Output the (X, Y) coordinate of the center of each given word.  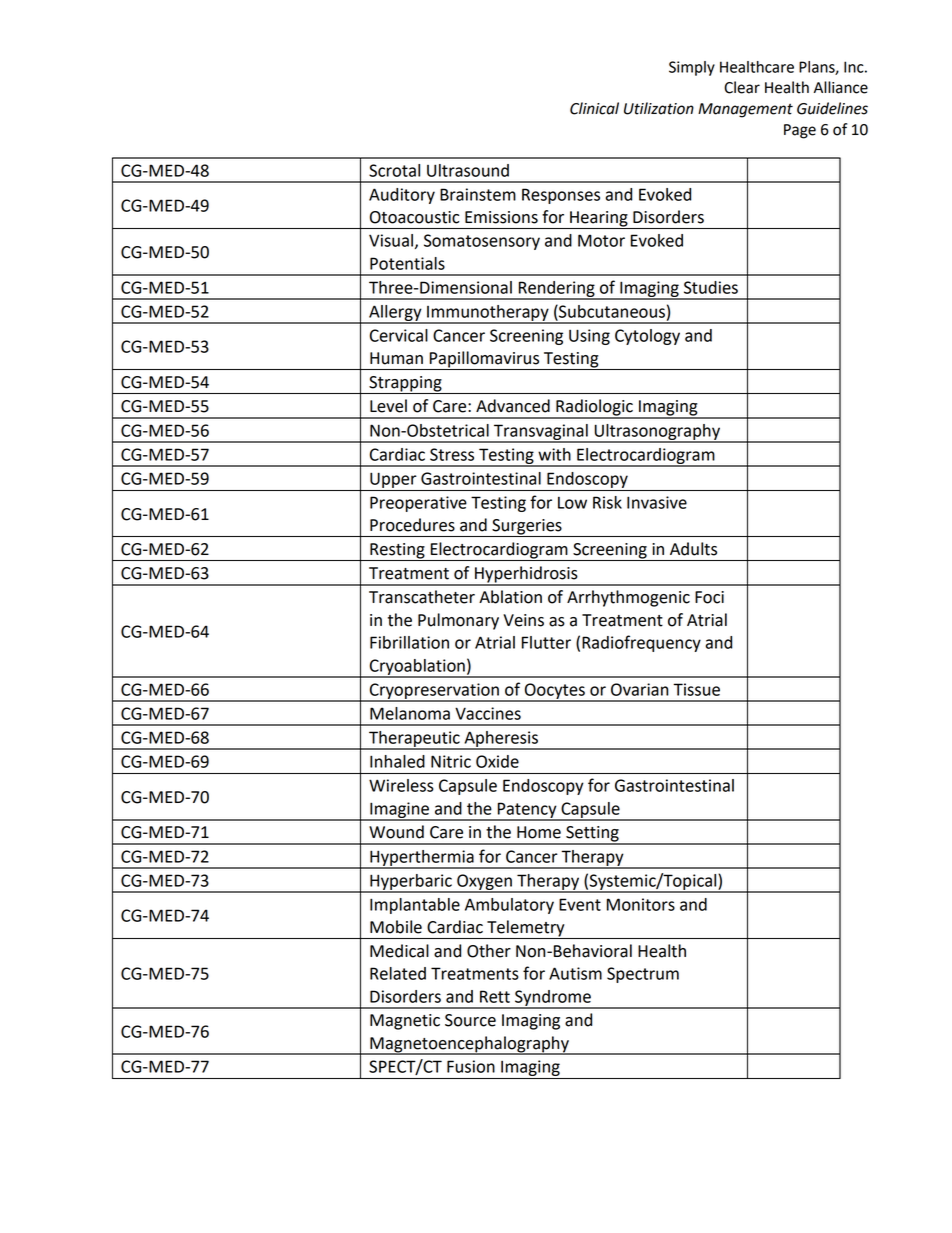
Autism (575, 973)
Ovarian (639, 689)
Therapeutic (414, 740)
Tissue (696, 689)
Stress (452, 454)
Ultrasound (468, 170)
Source (470, 1020)
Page (800, 131)
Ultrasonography (657, 433)
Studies (711, 287)
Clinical (594, 108)
